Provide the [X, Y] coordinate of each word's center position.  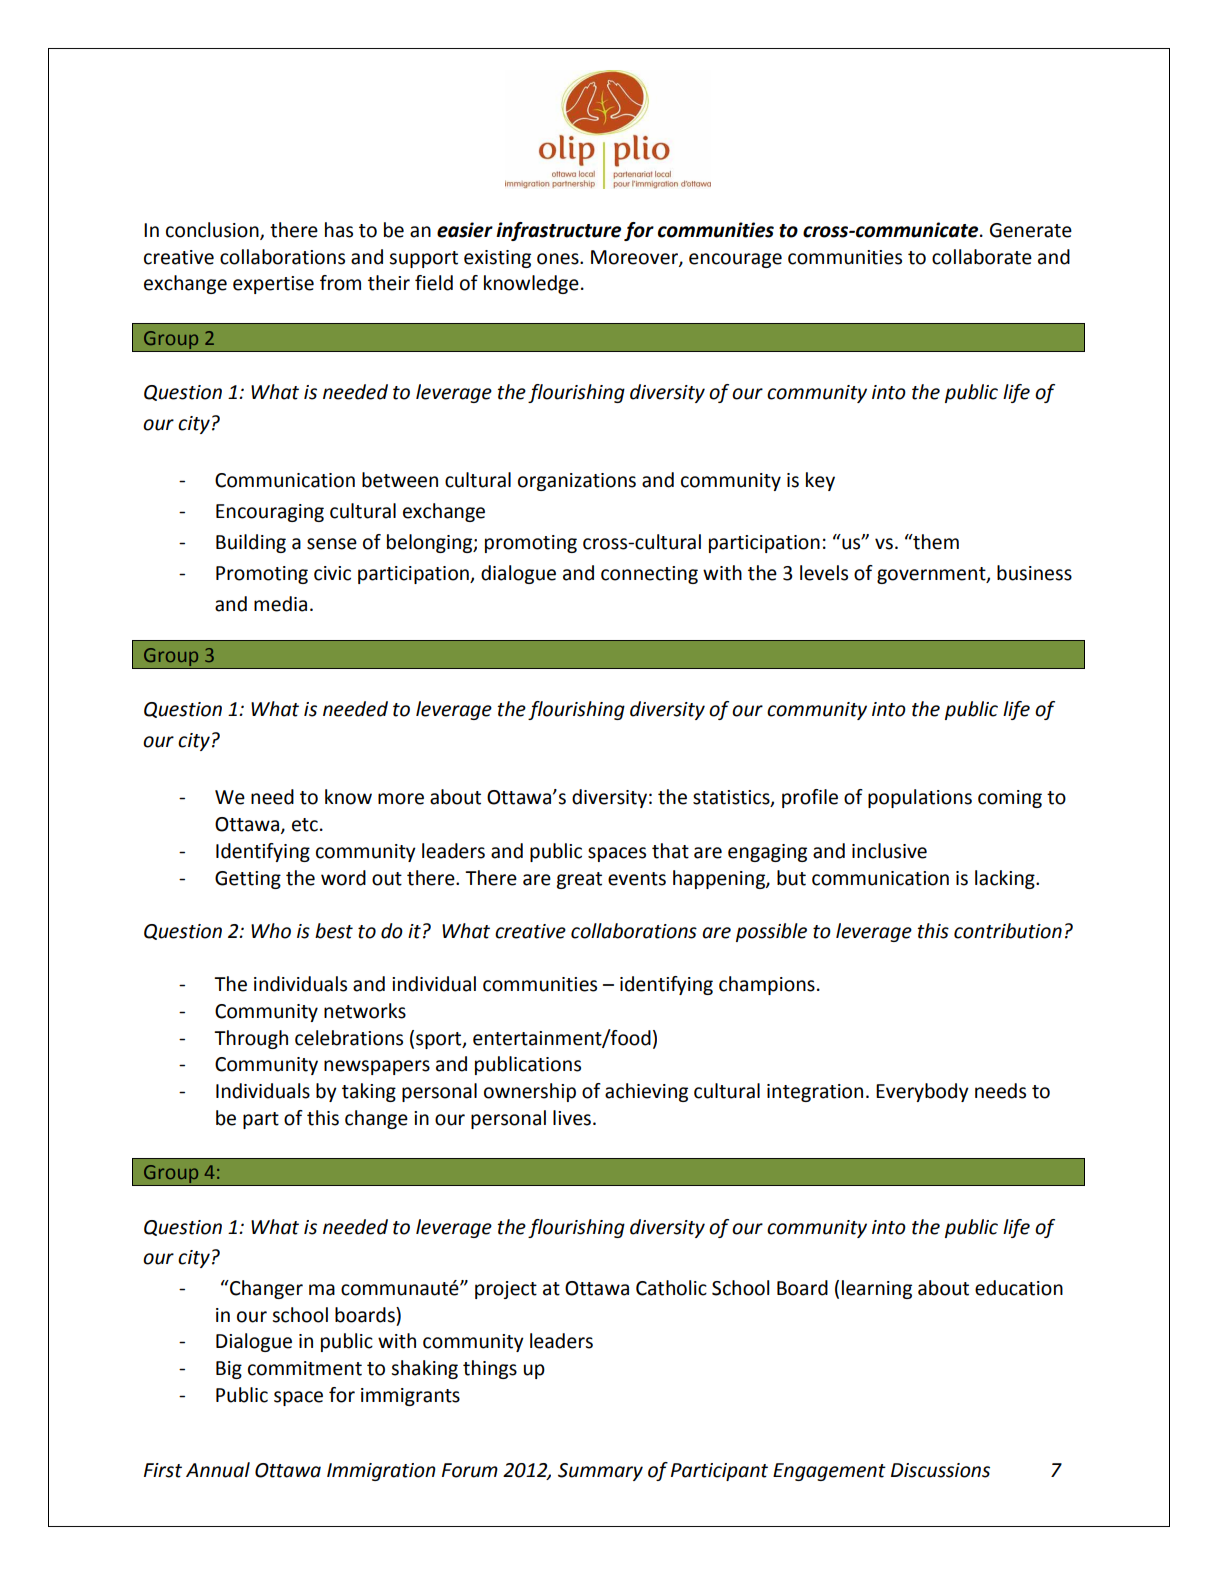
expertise [273, 285]
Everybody [922, 1092]
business [1034, 573]
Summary [600, 1472]
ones [559, 259]
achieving [646, 1092]
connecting [649, 575]
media [280, 604]
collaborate [982, 257]
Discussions [940, 1470]
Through [251, 1039]
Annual [218, 1470]
